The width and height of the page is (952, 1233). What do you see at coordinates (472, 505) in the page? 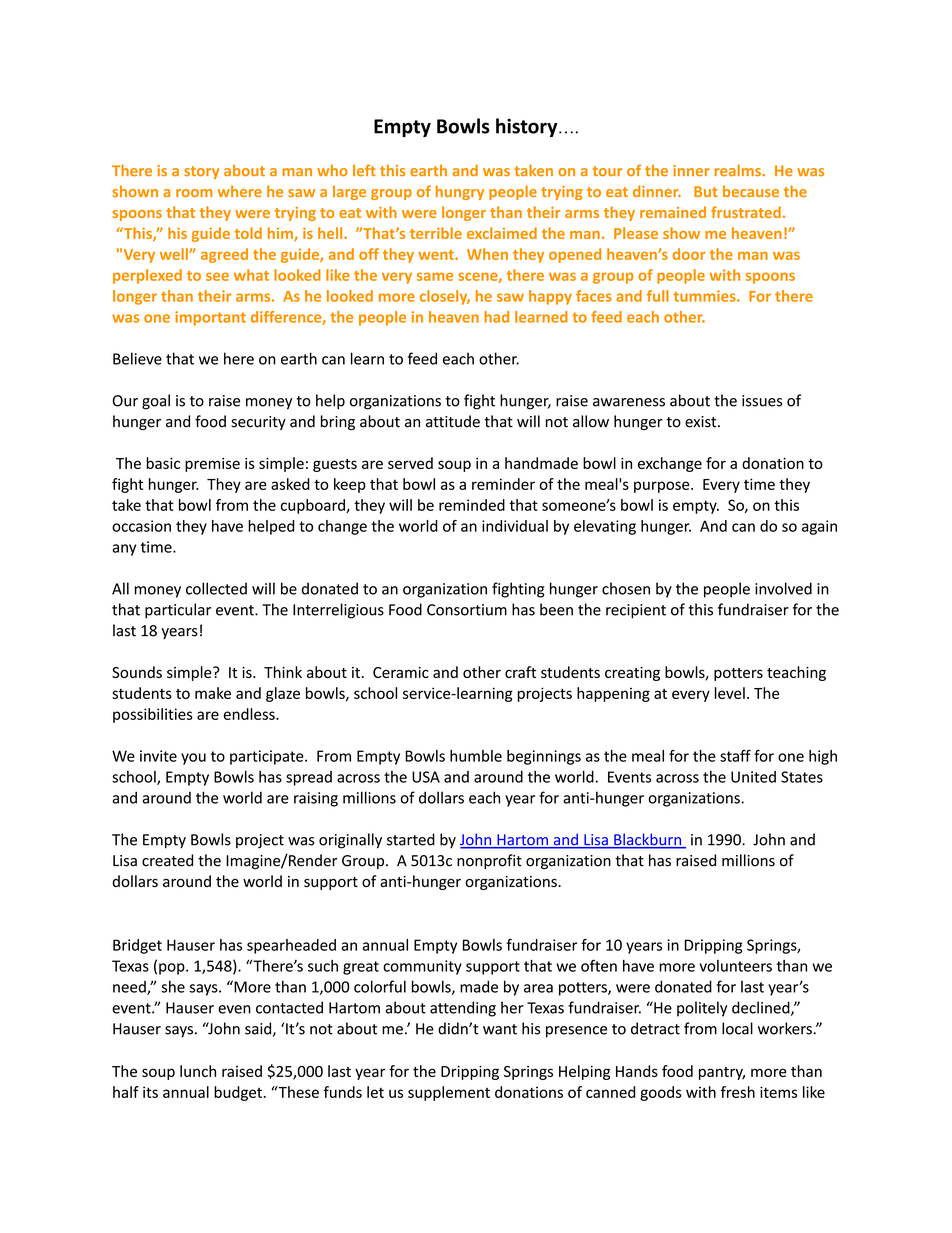
I see `reminded` at bounding box center [472, 505].
